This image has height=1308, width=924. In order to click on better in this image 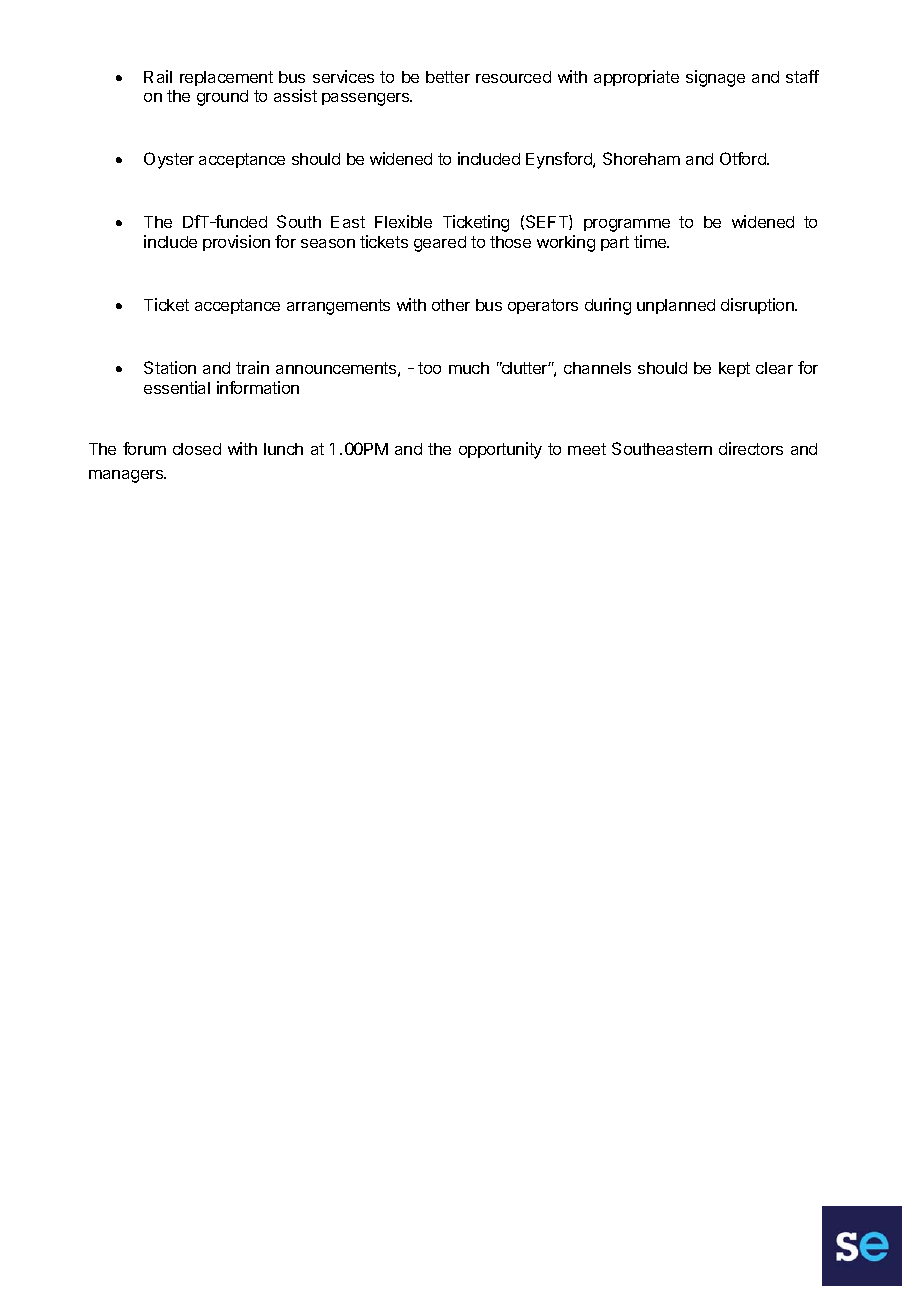, I will do `click(448, 77)`.
